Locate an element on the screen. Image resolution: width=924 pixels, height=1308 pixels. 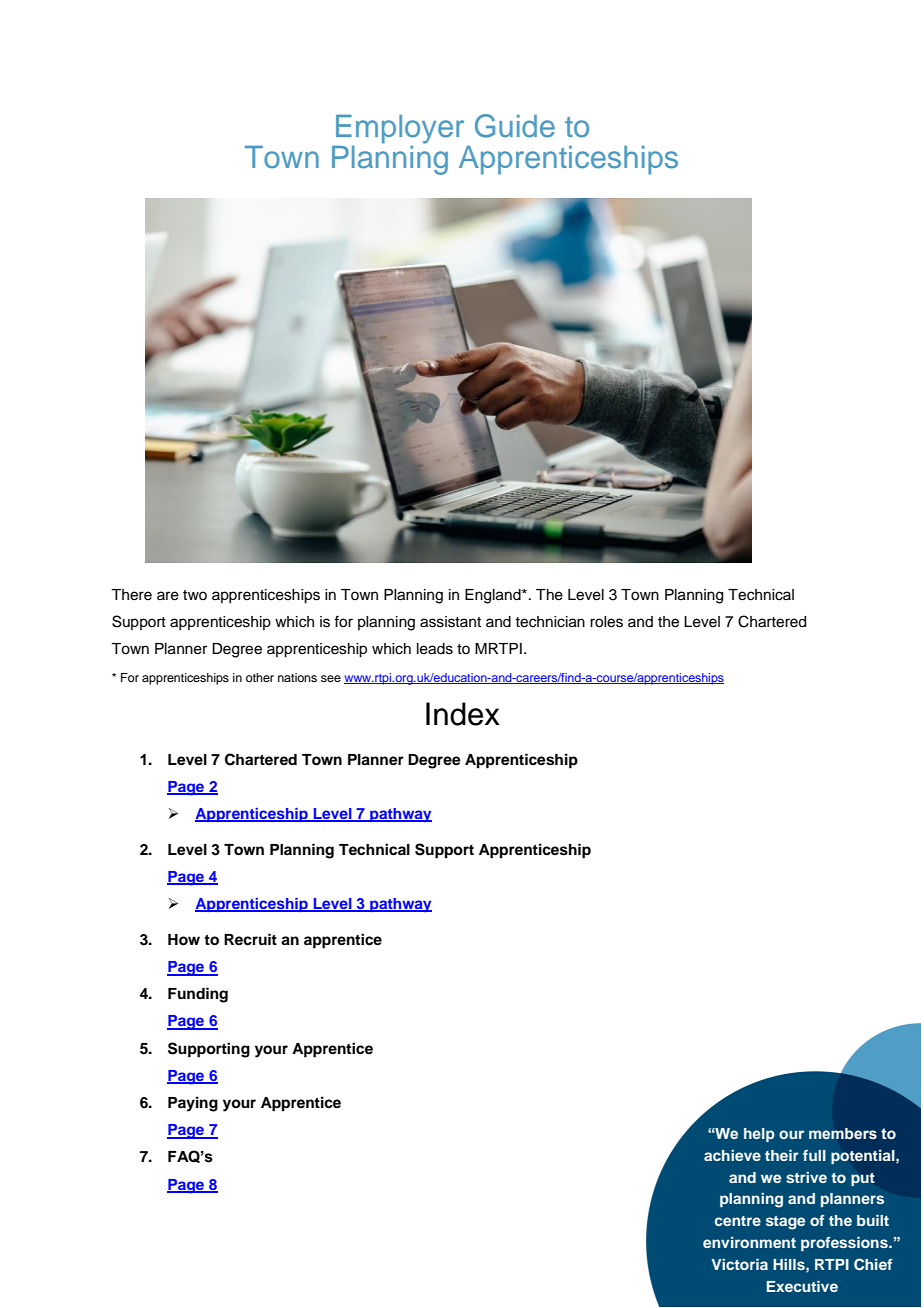
Paying is located at coordinates (193, 1104).
